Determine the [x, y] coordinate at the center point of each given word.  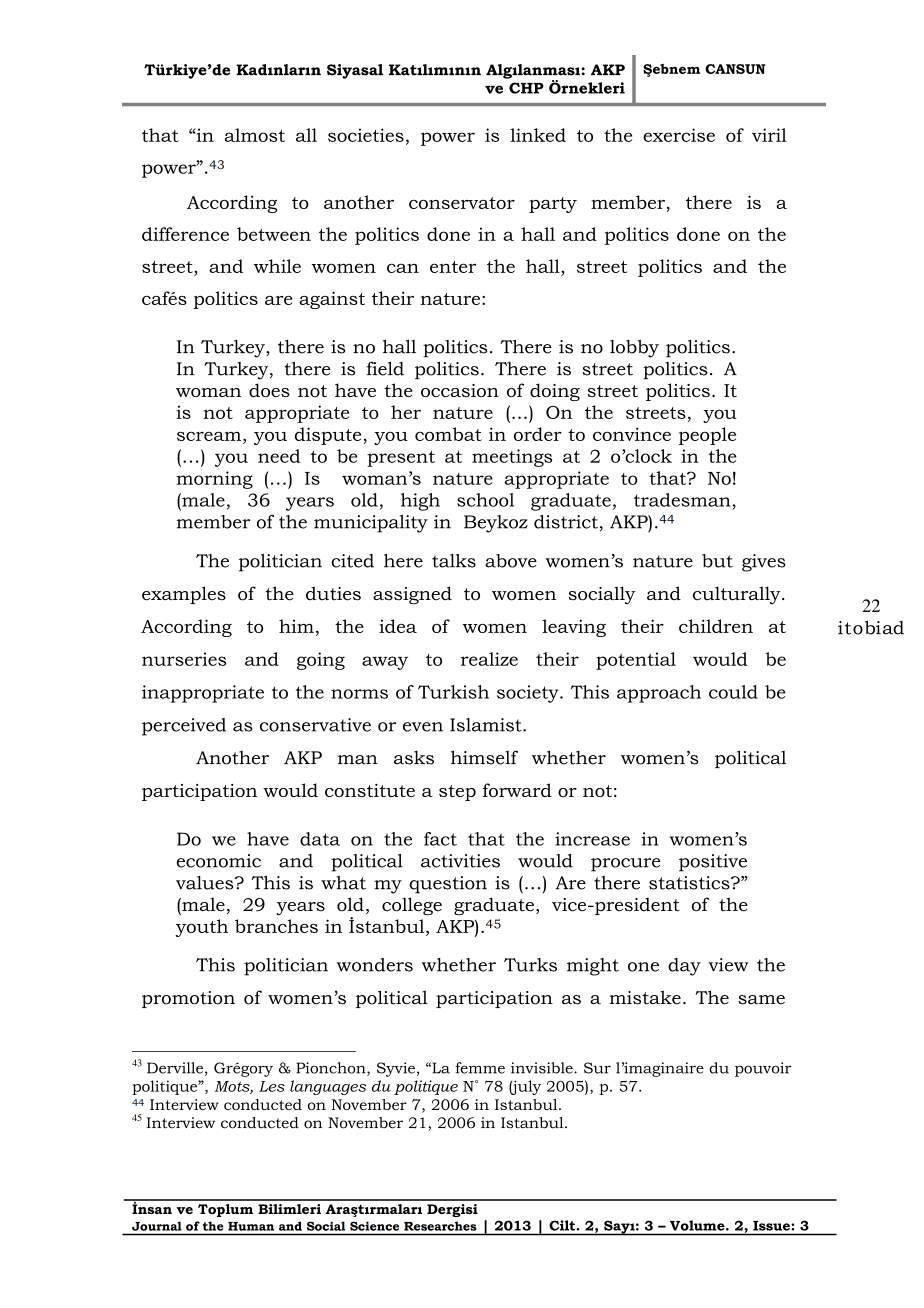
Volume [698, 1225]
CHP [526, 88]
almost [255, 135]
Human [251, 1226]
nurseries [184, 659]
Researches [440, 1226]
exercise [679, 135]
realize [489, 659]
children [716, 626]
